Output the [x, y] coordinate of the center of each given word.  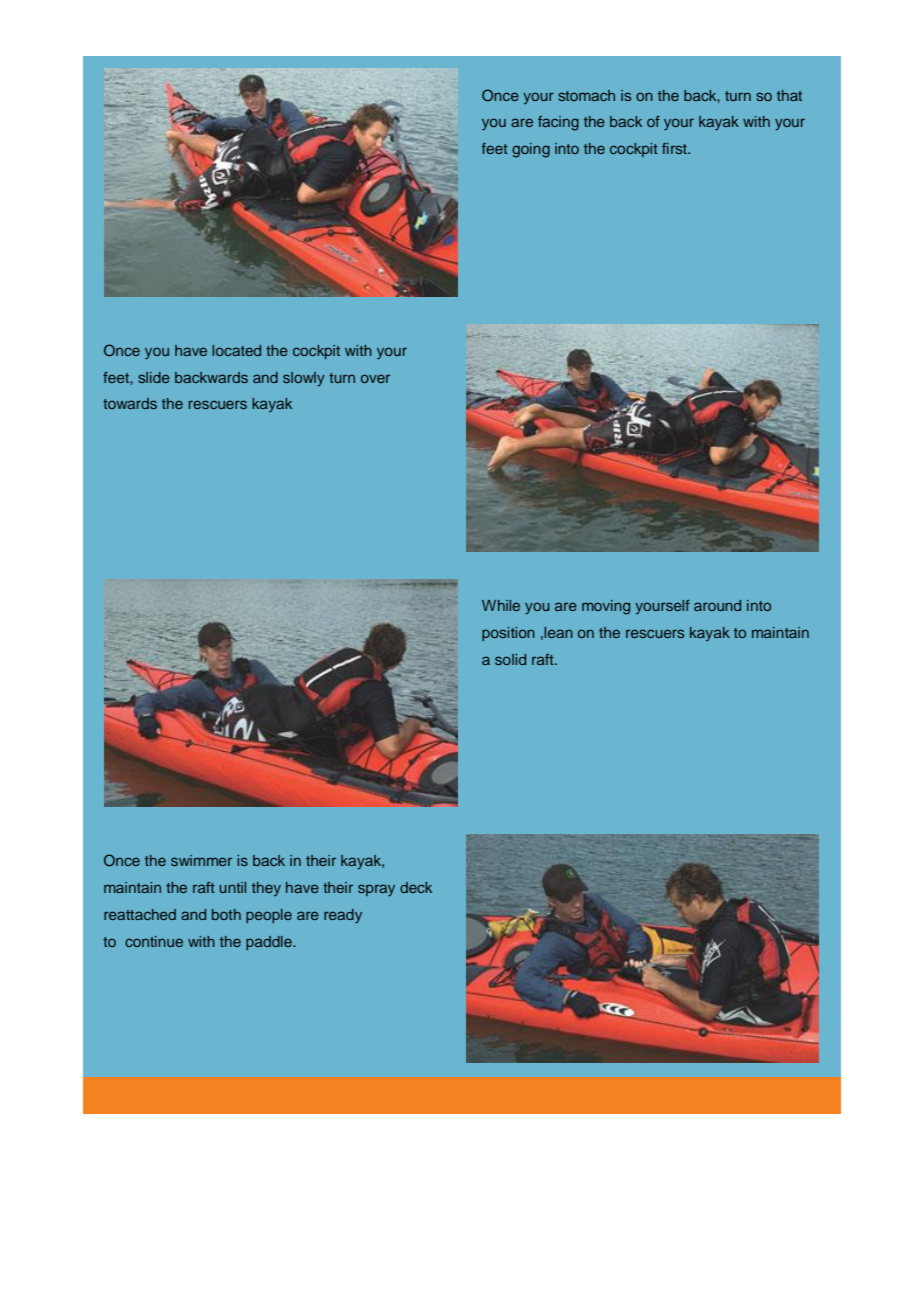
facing [558, 123]
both [226, 914]
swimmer [201, 860]
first [675, 148]
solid [510, 659]
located [236, 350]
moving [606, 607]
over [375, 378]
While [501, 605]
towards [130, 403]
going [531, 150]
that [789, 95]
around [717, 605]
